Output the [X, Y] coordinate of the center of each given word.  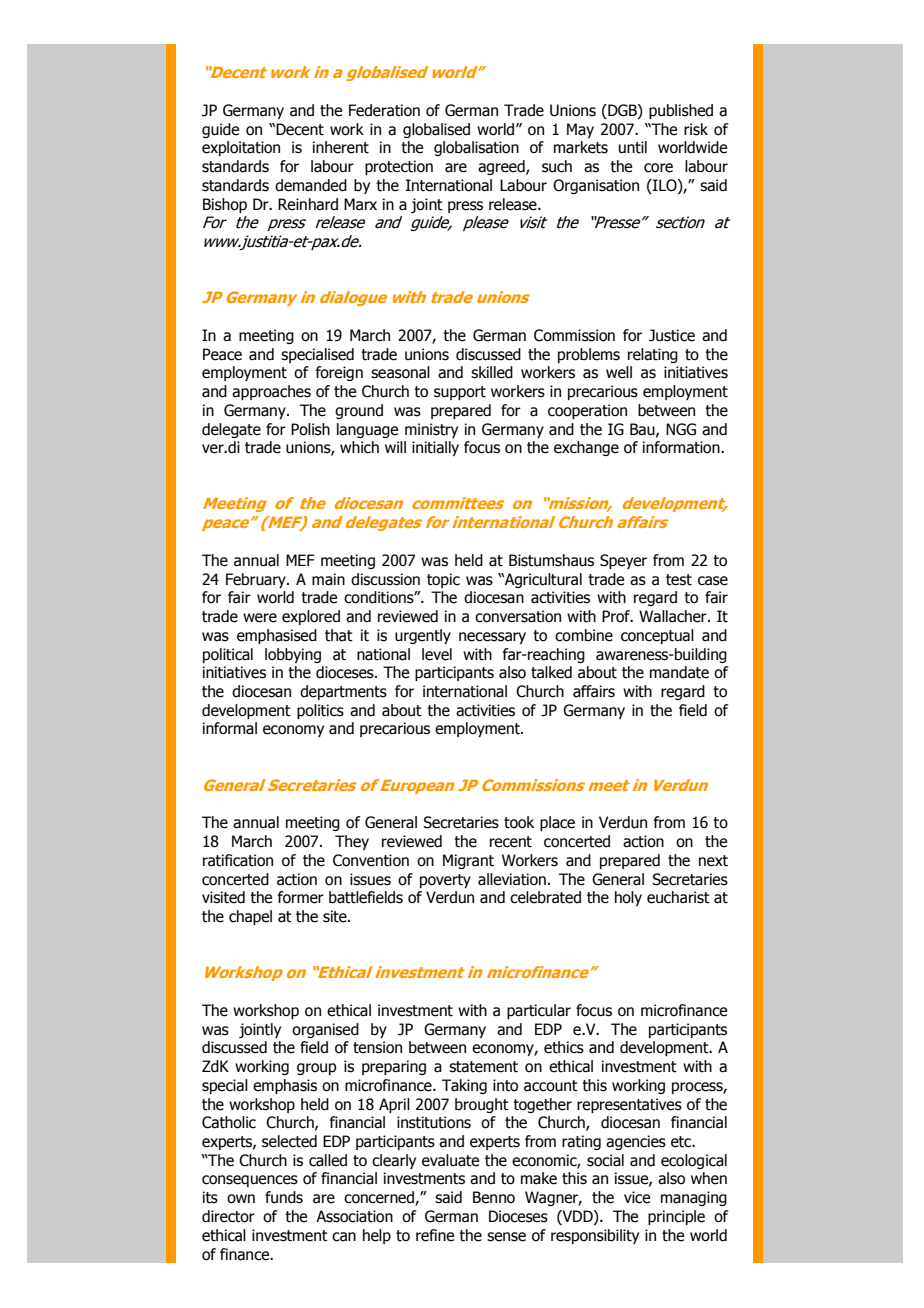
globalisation [476, 148]
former [301, 897]
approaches [271, 392]
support [460, 393]
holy [628, 898]
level [437, 654]
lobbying [293, 655]
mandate [679, 672]
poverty [445, 881]
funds [284, 1197]
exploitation [241, 148]
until [633, 147]
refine [435, 1235]
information [682, 447]
